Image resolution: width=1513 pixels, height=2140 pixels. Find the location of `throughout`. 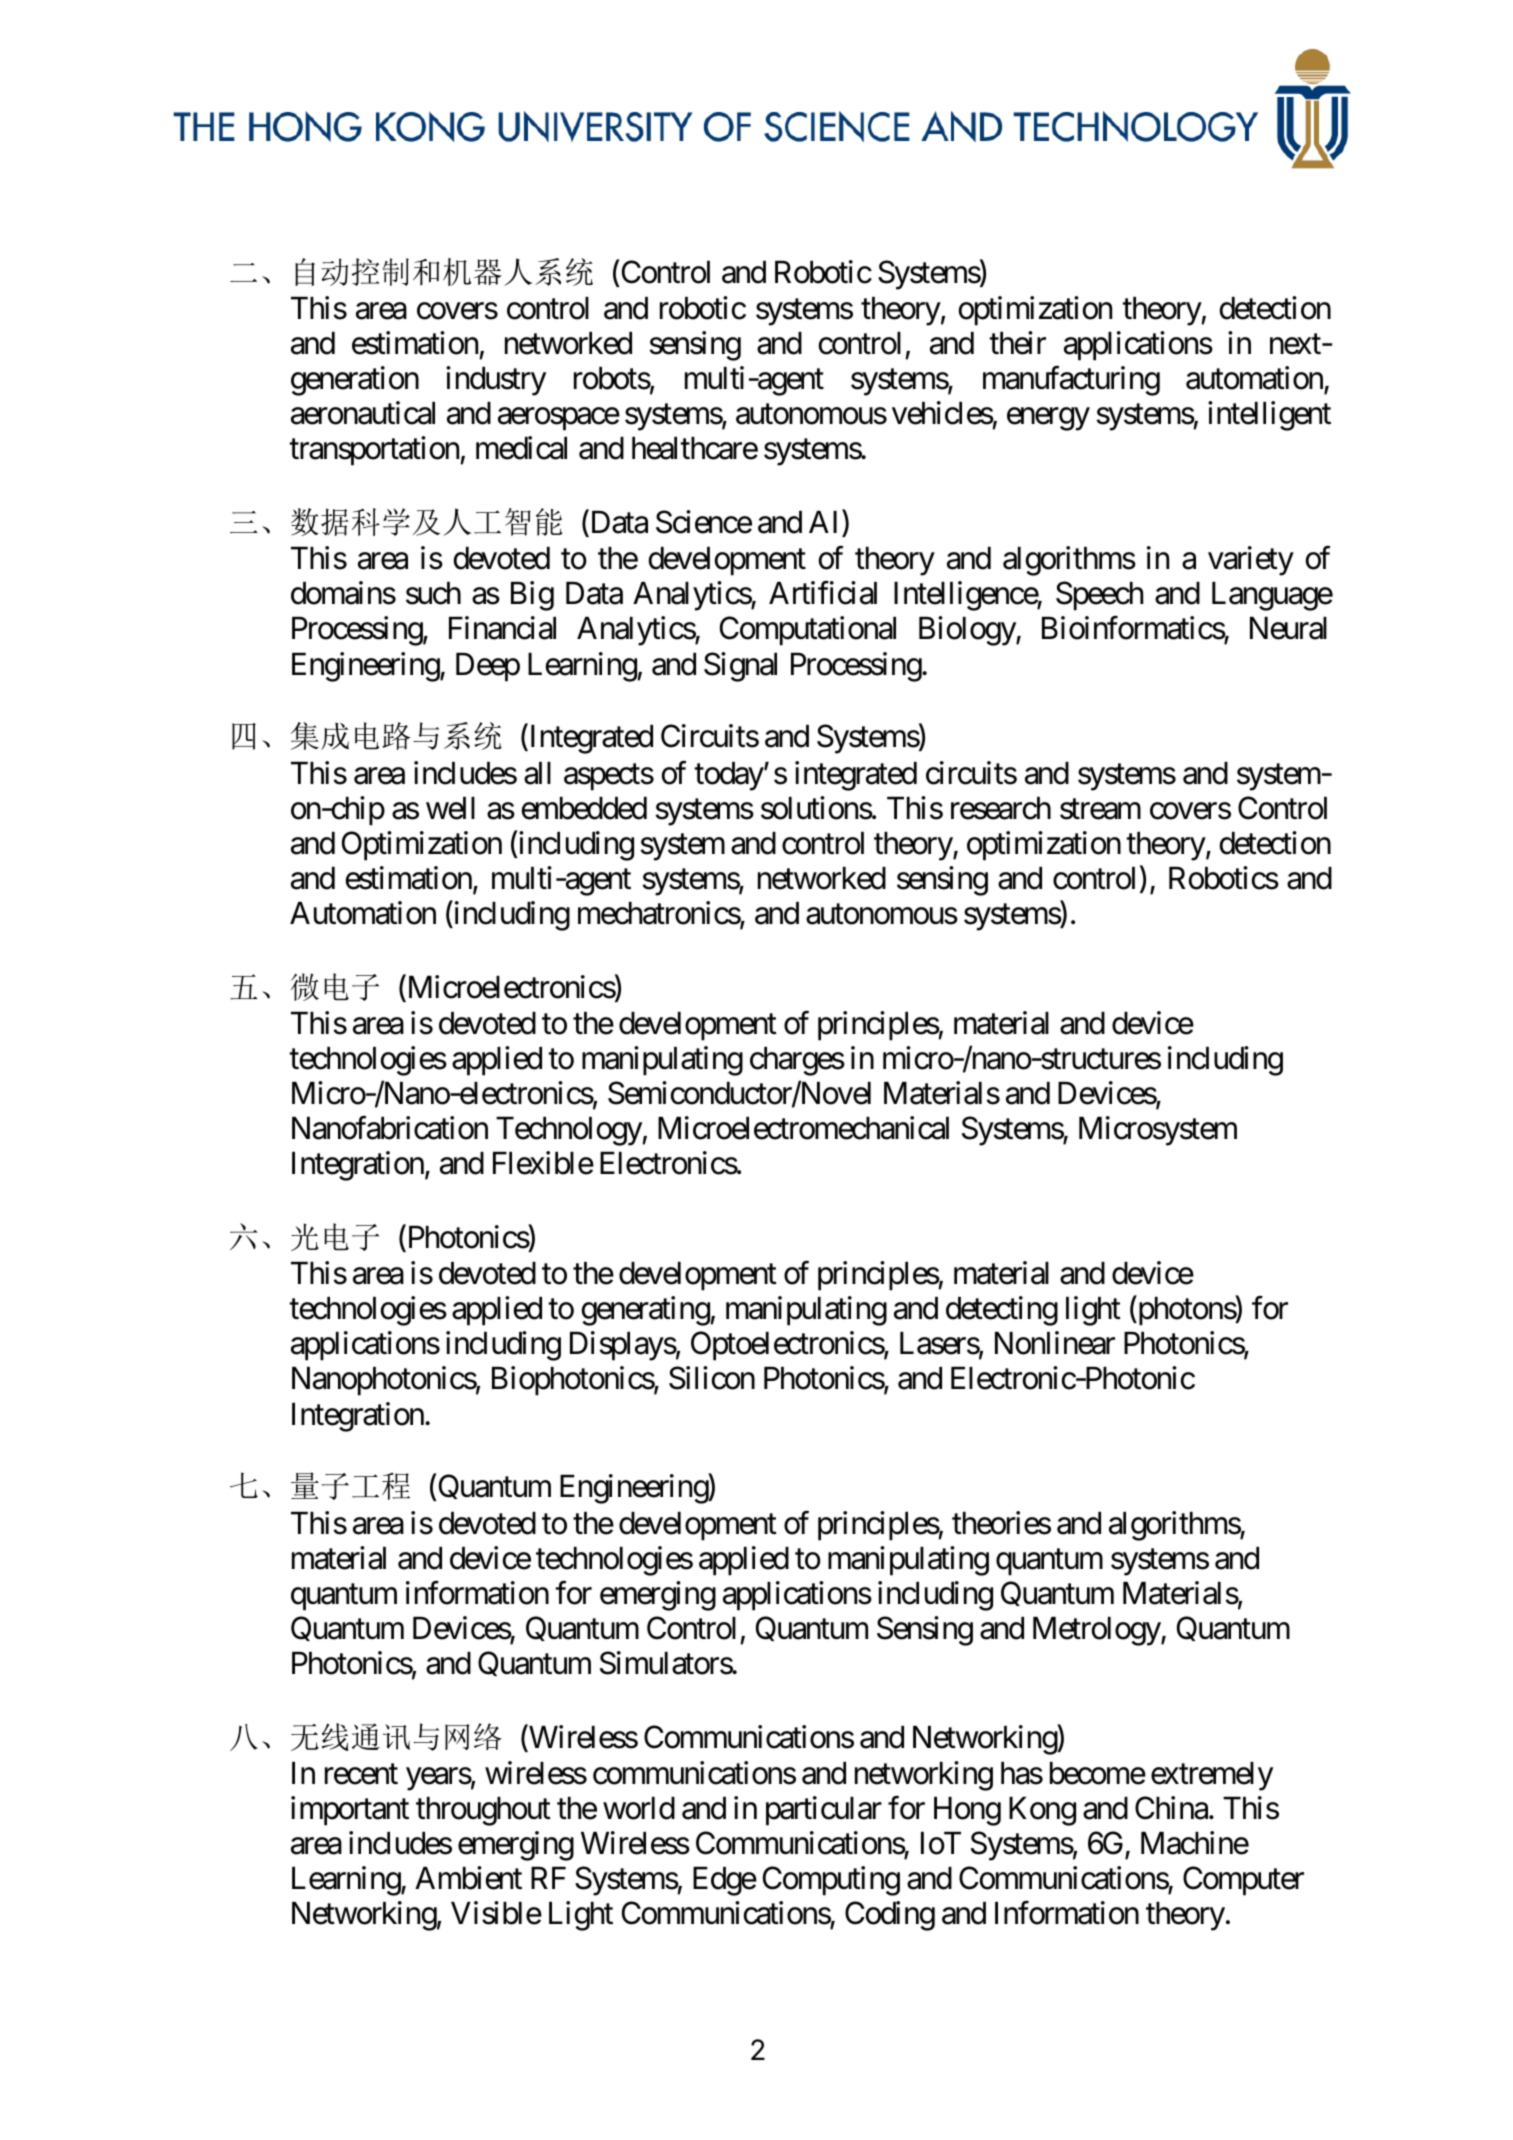

throughout is located at coordinates (483, 1811).
